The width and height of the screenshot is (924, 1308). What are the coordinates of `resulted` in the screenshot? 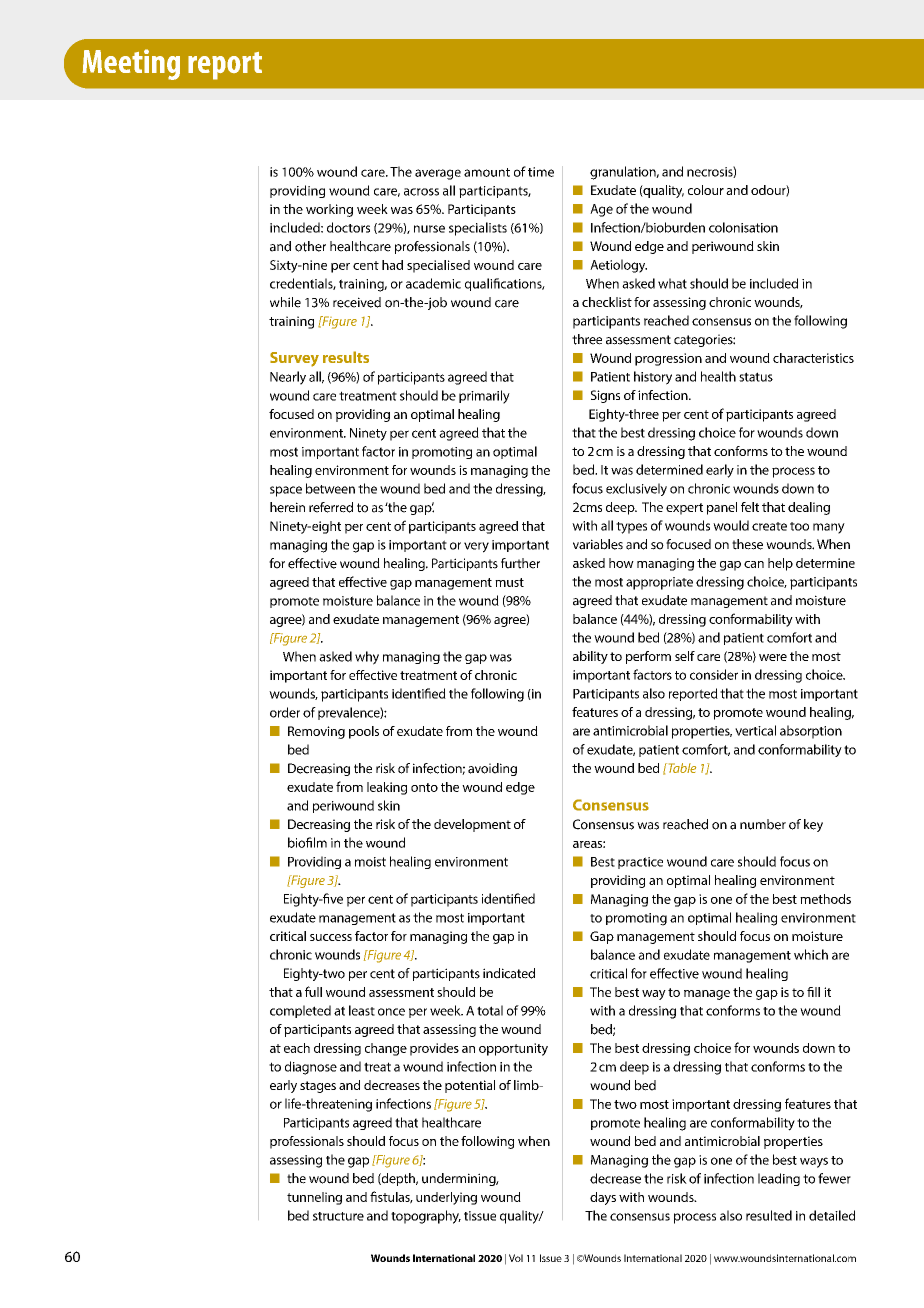 It's located at (769, 1215).
